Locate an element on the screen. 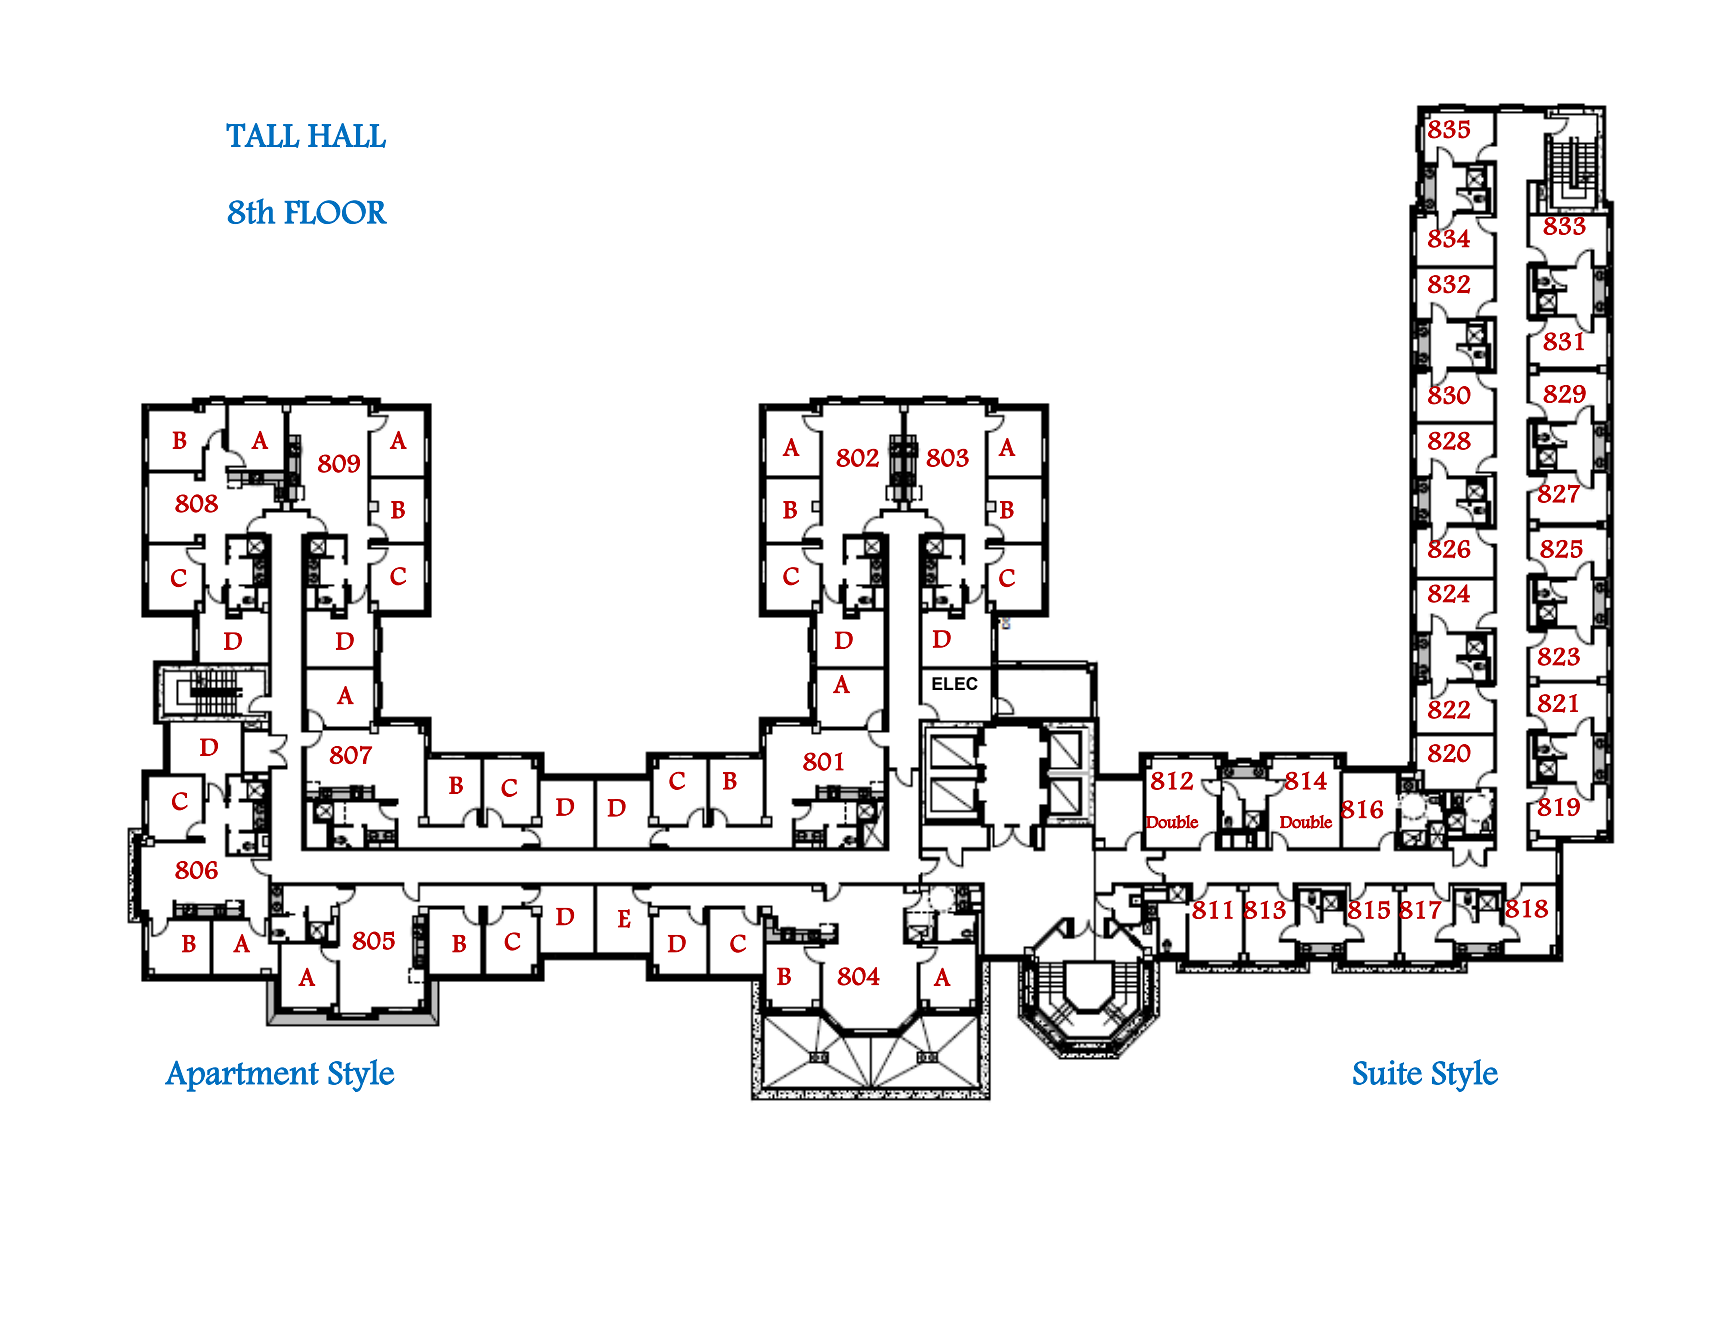 The height and width of the screenshot is (1339, 1733). Apartment is located at coordinates (242, 1076).
